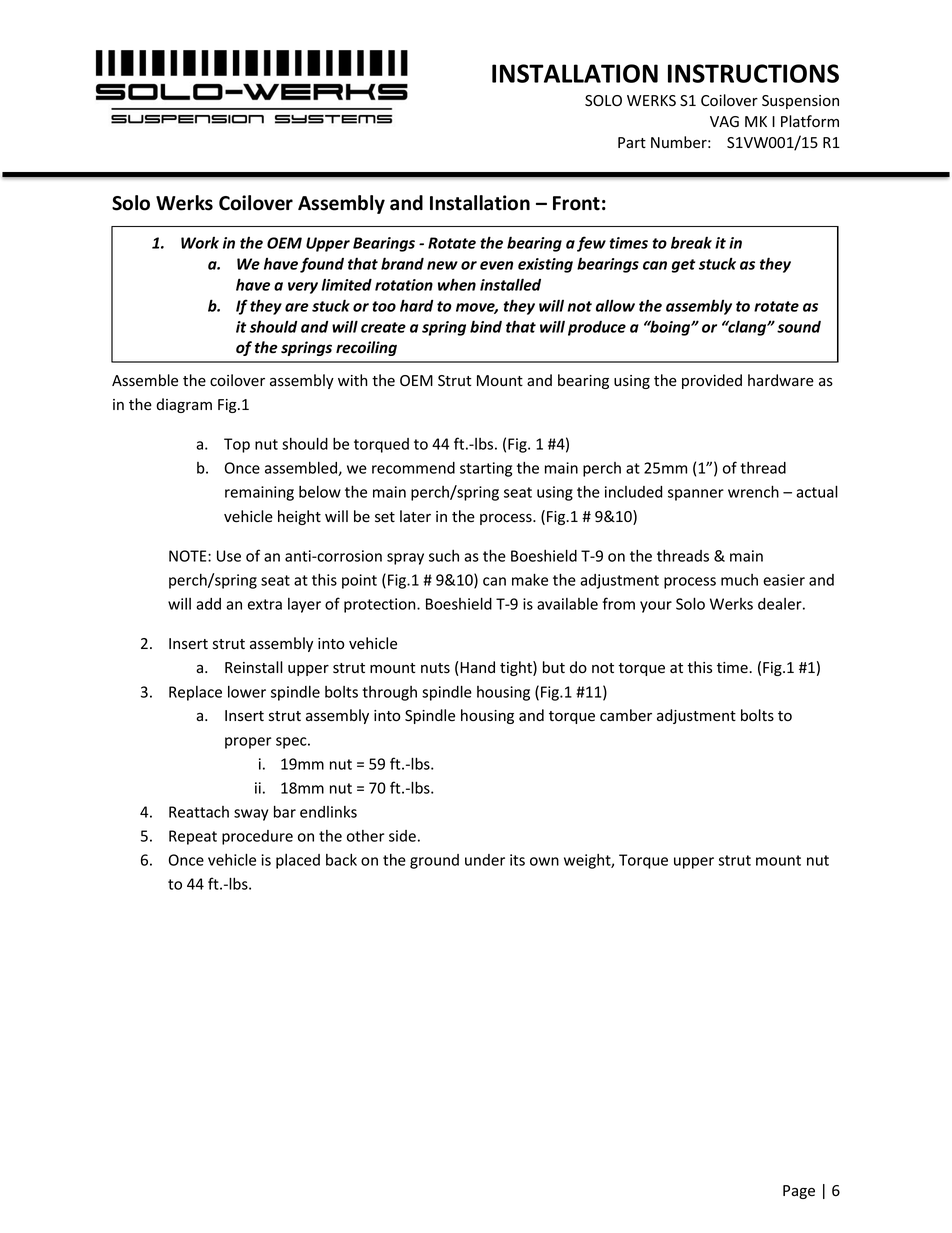 Image resolution: width=952 pixels, height=1233 pixels. I want to click on VAG, so click(724, 121).
